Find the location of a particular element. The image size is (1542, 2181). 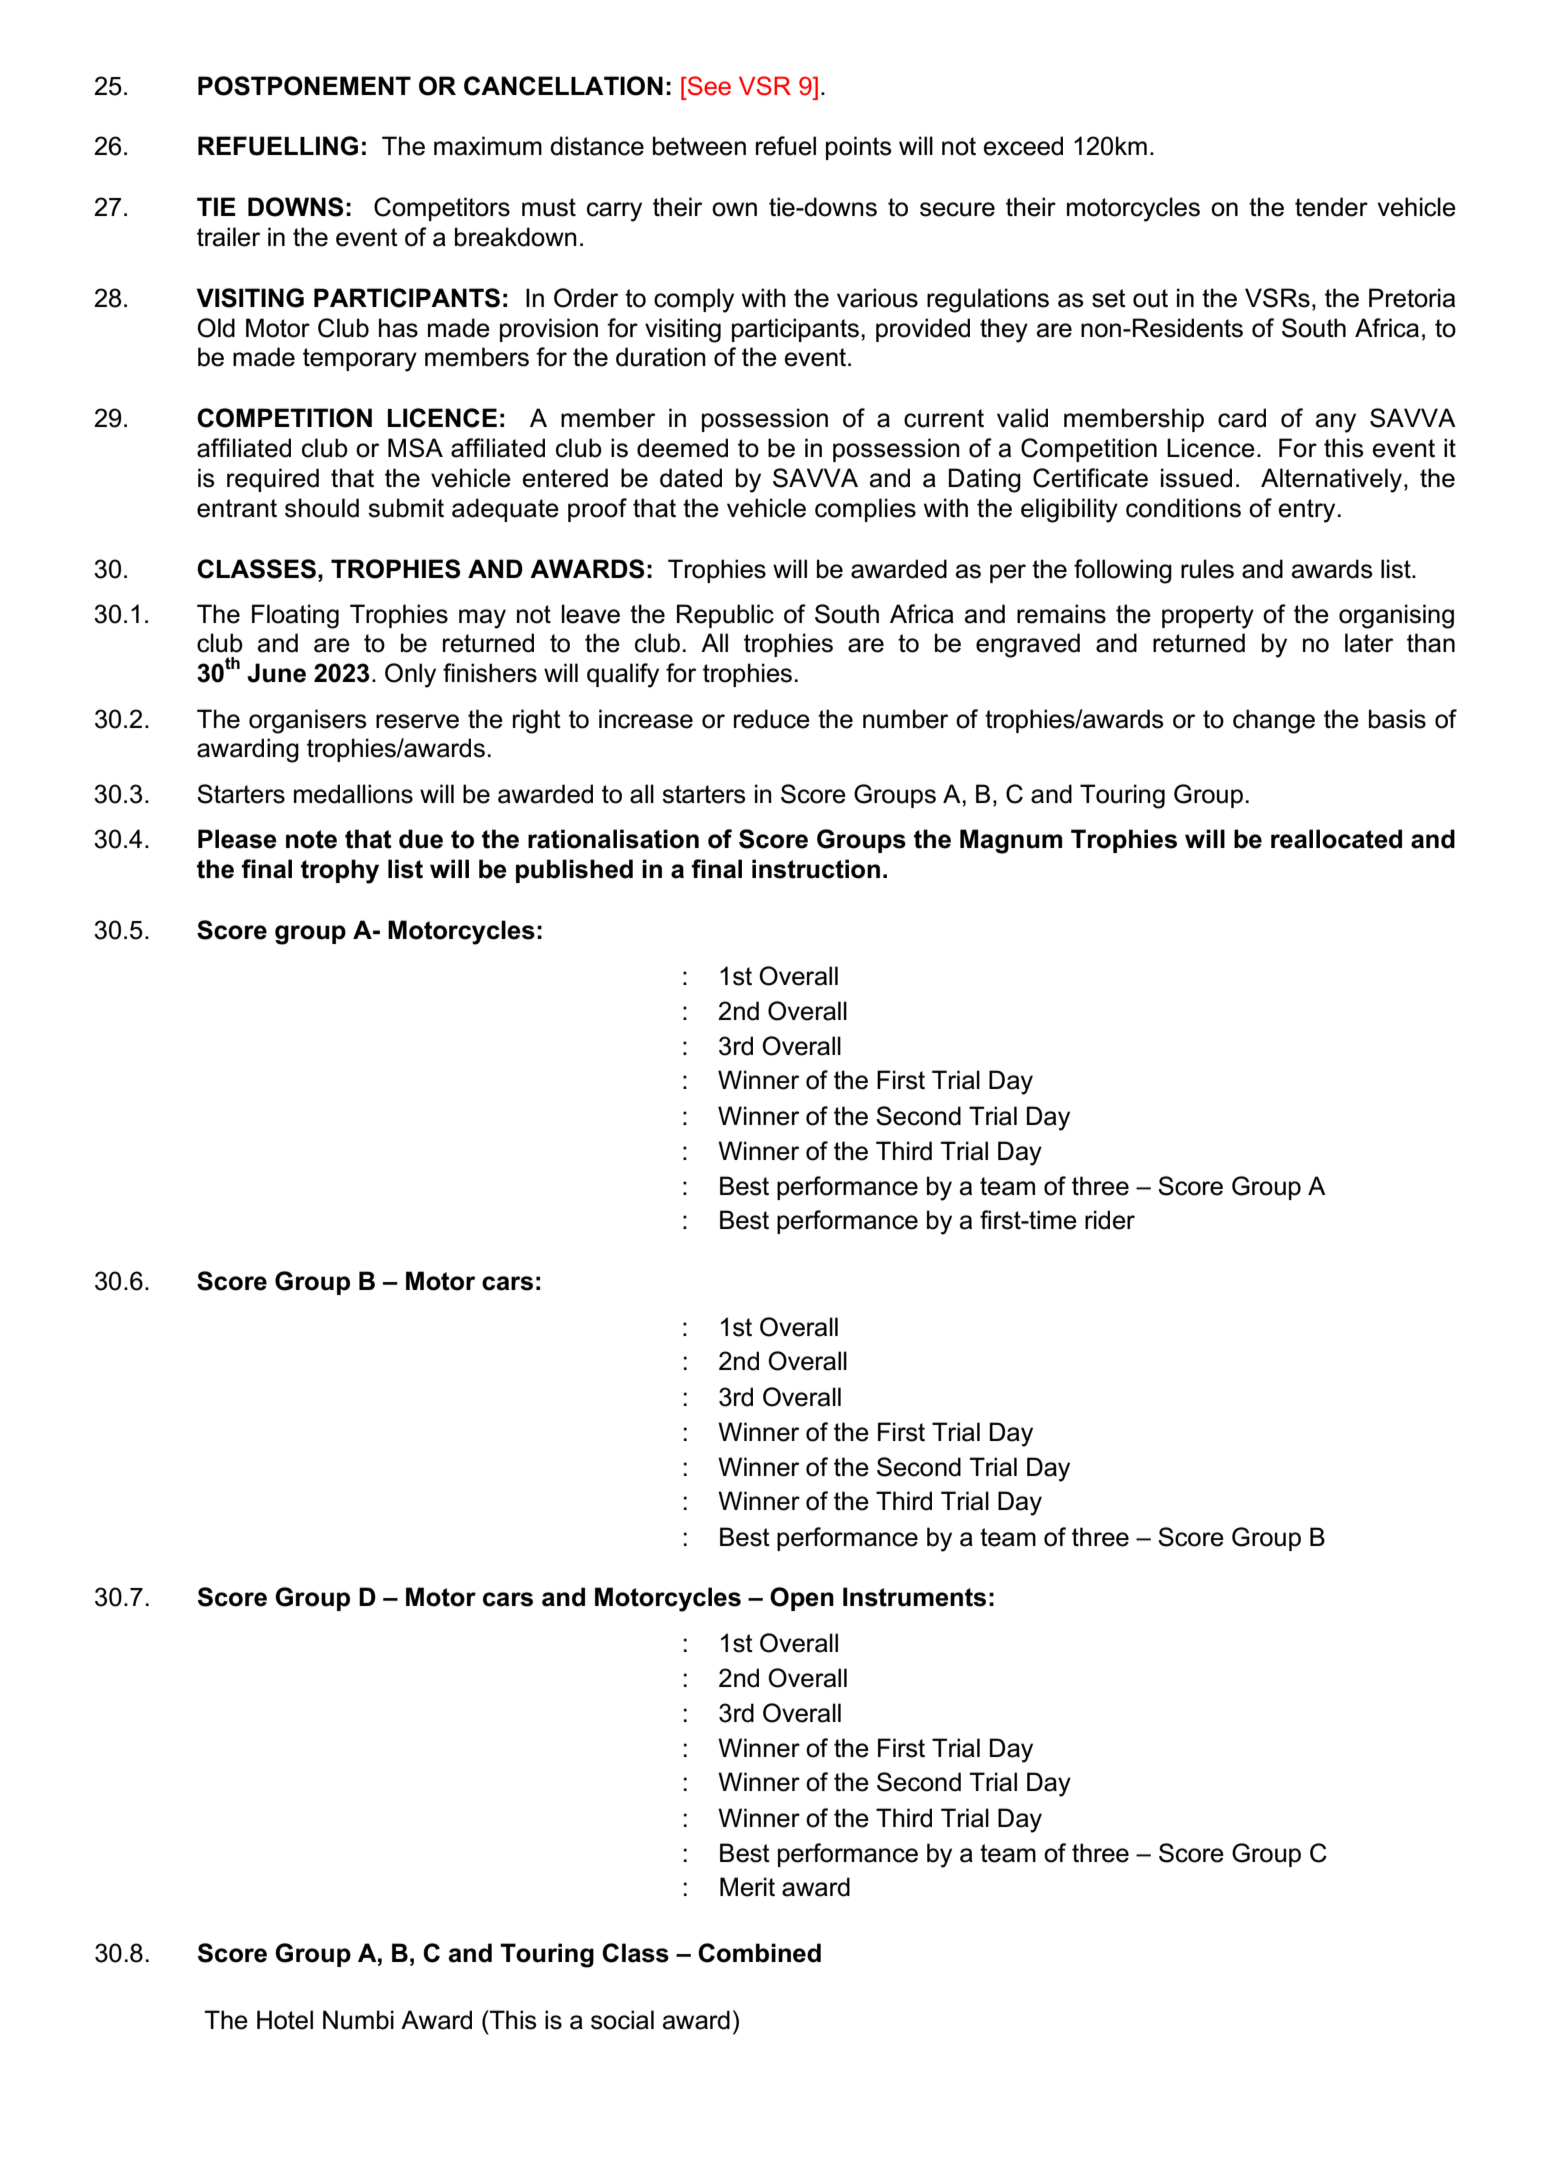

POSTPONEMENT is located at coordinates (304, 86).
